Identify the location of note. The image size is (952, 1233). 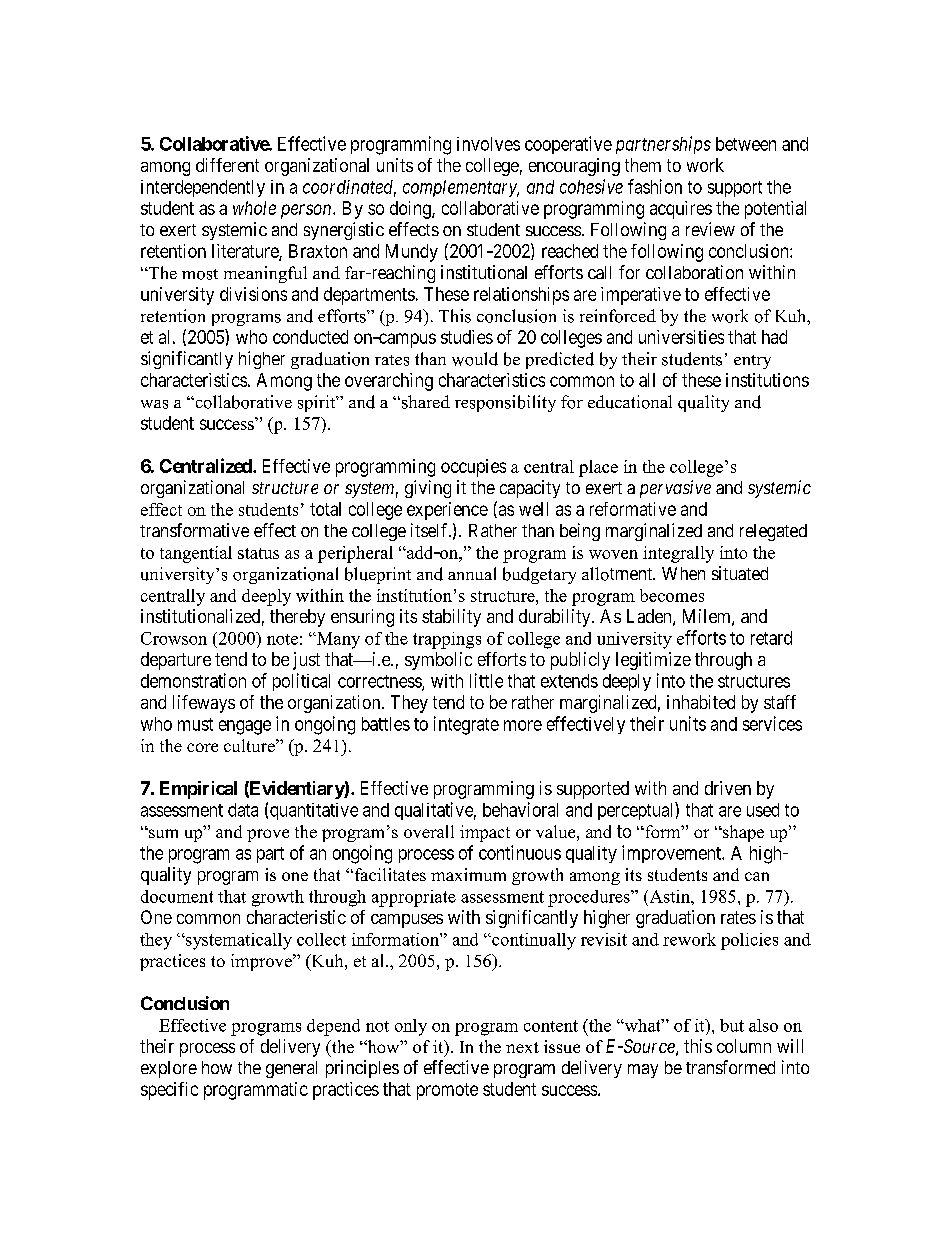
(282, 639).
